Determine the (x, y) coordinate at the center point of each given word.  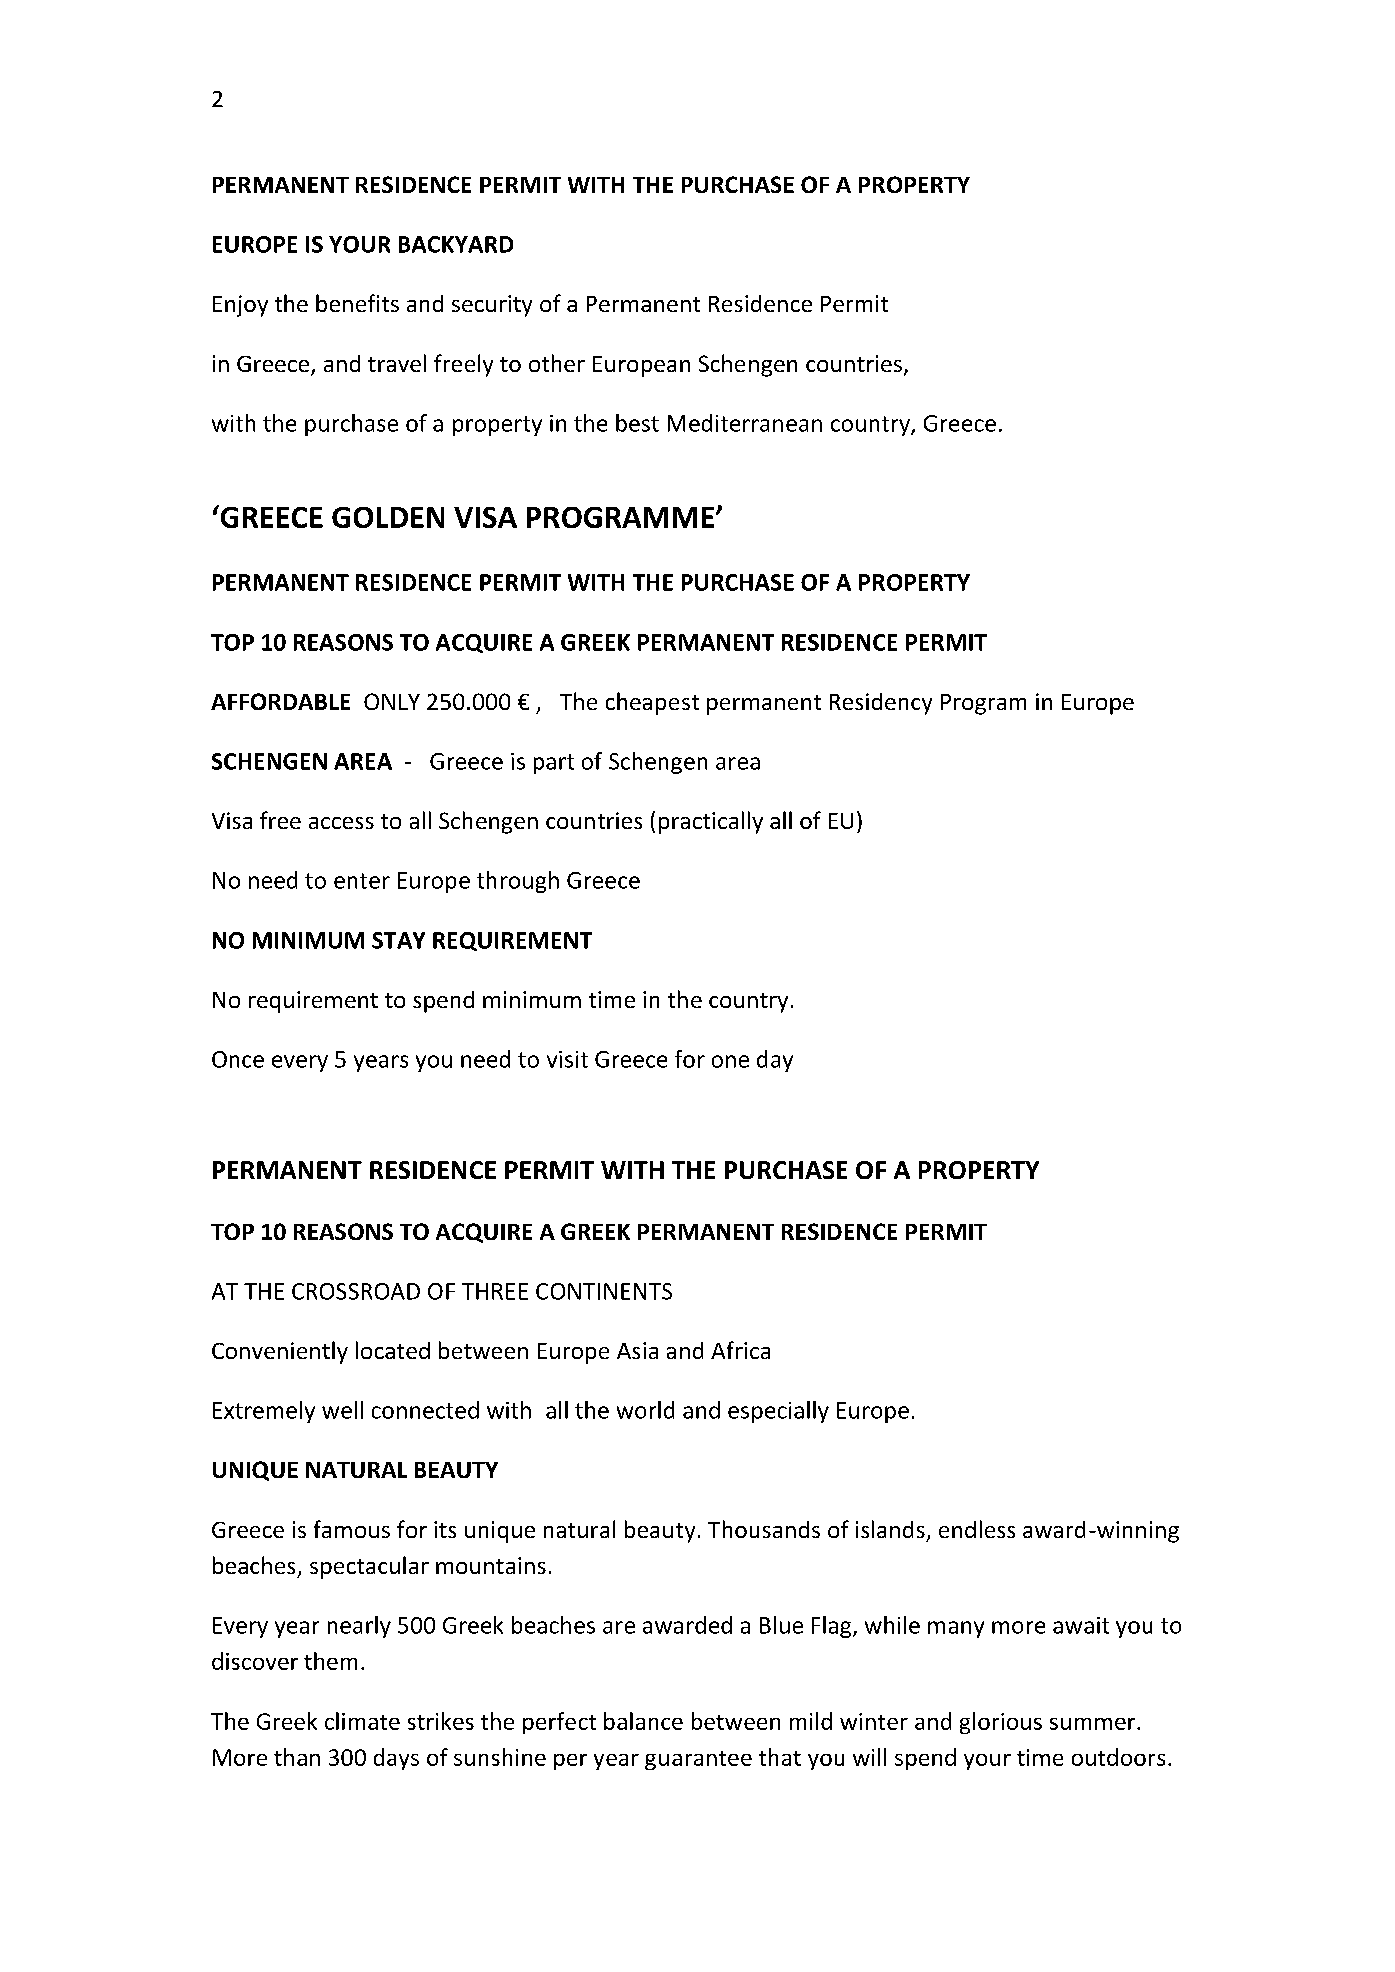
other (557, 363)
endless (977, 1529)
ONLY (392, 701)
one (730, 1061)
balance (643, 1721)
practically (711, 822)
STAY (398, 940)
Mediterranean (745, 423)
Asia (637, 1350)
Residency (881, 704)
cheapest (652, 703)
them (330, 1661)
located (393, 1350)
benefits (357, 303)
